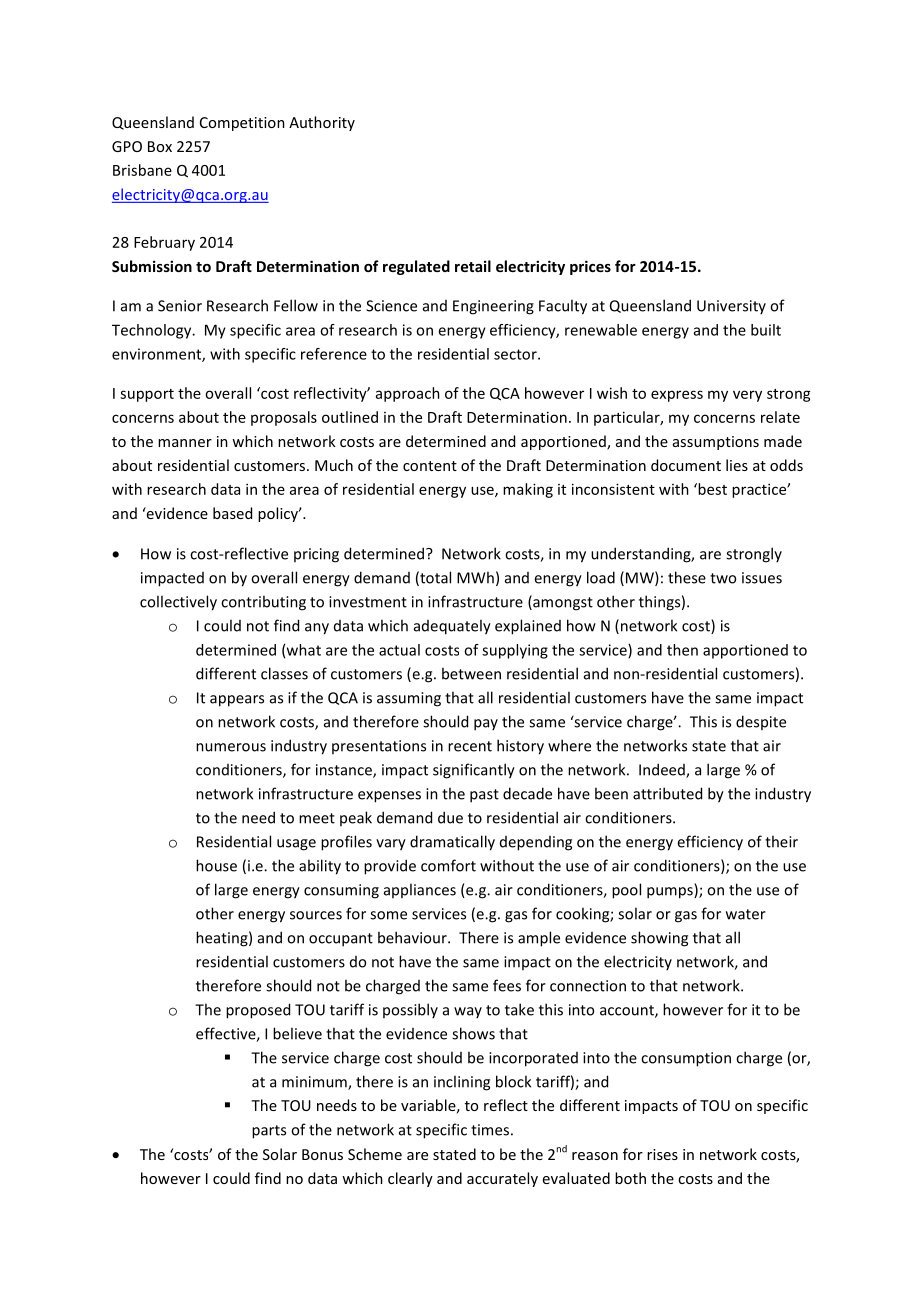  What do you see at coordinates (473, 266) in the screenshot?
I see `retail` at bounding box center [473, 266].
